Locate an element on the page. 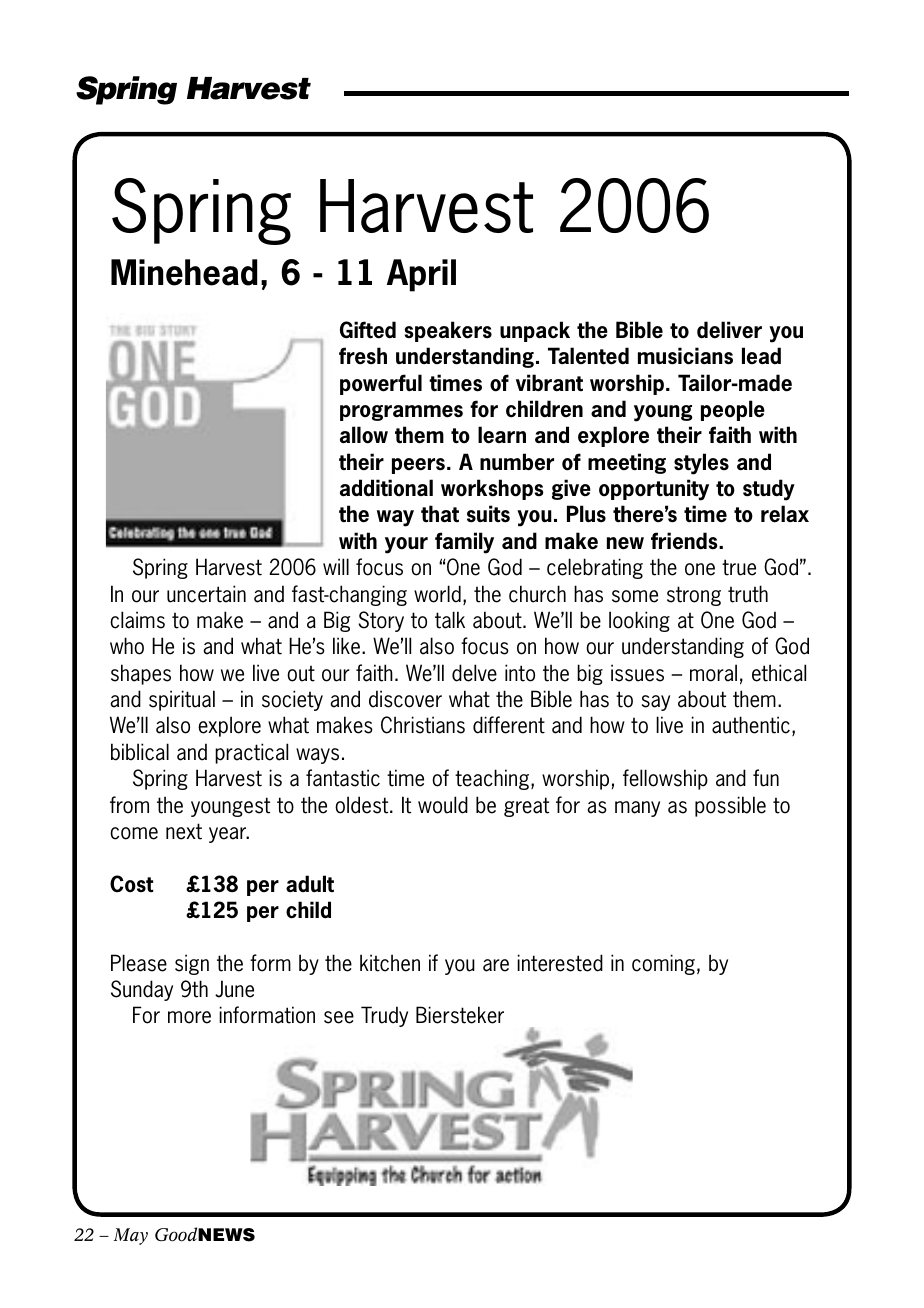 This image has width=924, height=1308. musicians is located at coordinates (685, 356).
